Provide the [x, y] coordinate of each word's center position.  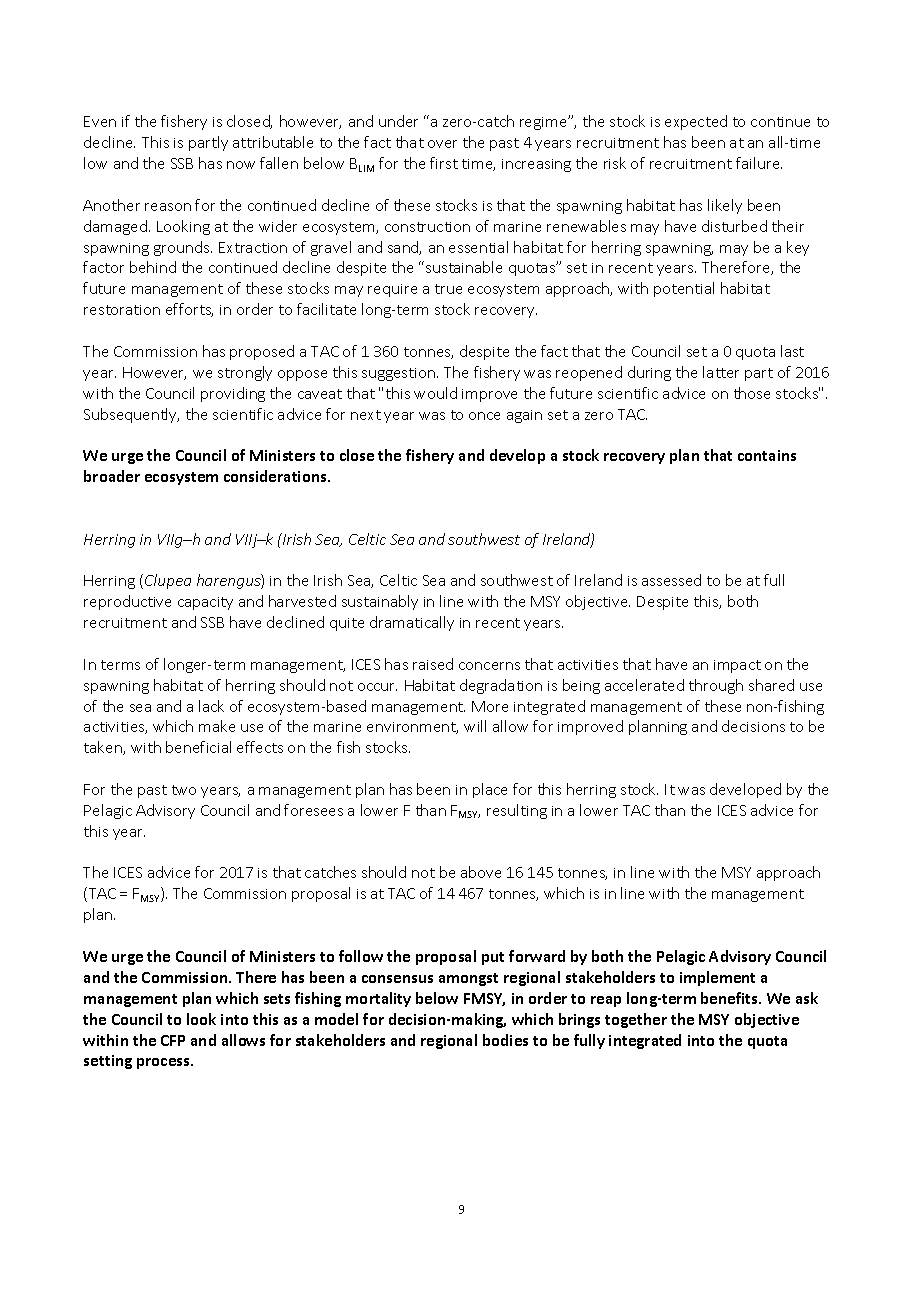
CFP [173, 1040]
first [444, 163]
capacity [205, 603]
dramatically [412, 623]
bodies [505, 1040]
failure [759, 163]
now [241, 165]
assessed [671, 580]
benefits [731, 998]
